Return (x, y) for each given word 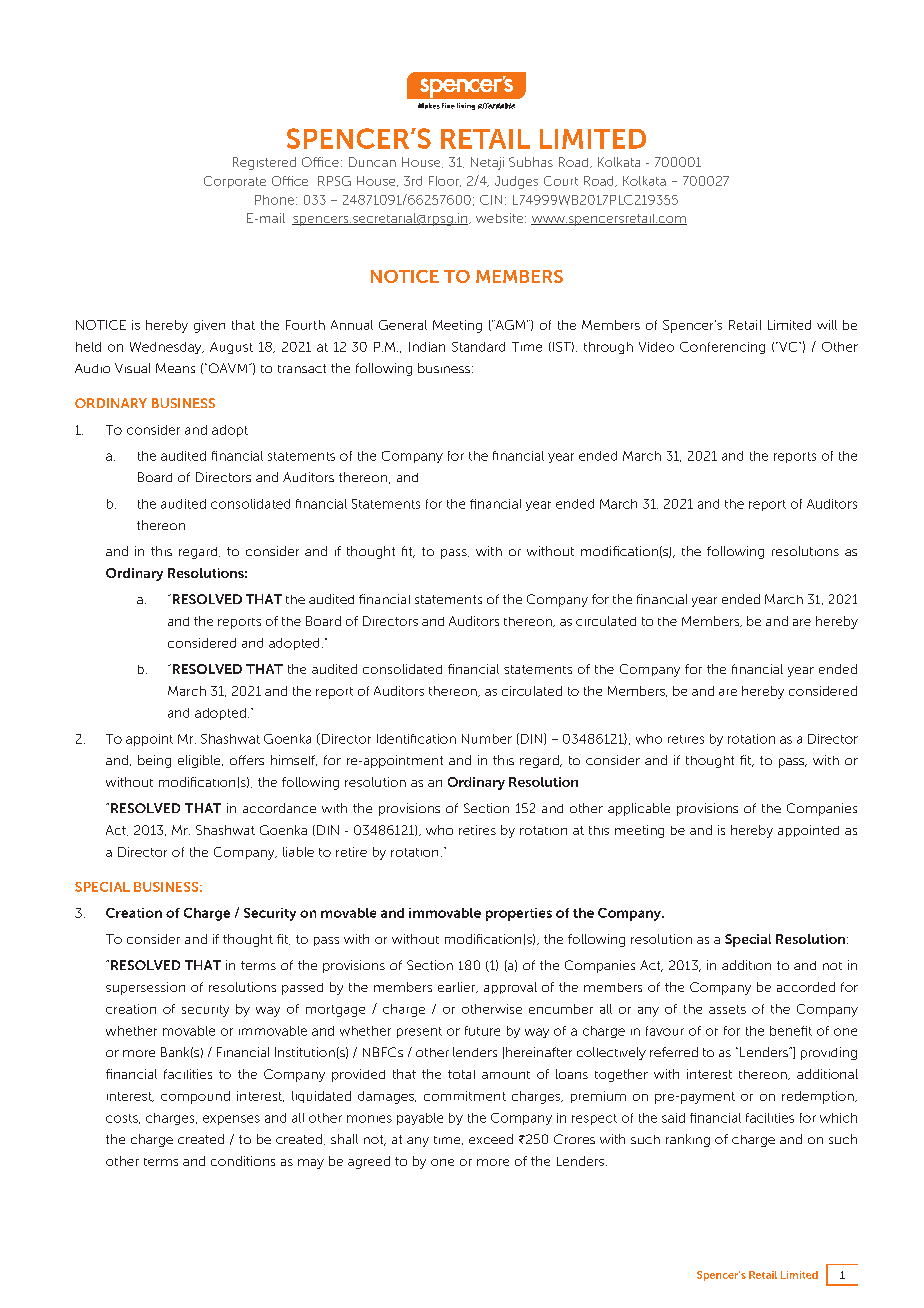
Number (487, 739)
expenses (231, 1120)
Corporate (235, 182)
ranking (688, 1140)
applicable (639, 809)
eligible (200, 761)
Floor (445, 181)
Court (561, 181)
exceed (491, 1139)
